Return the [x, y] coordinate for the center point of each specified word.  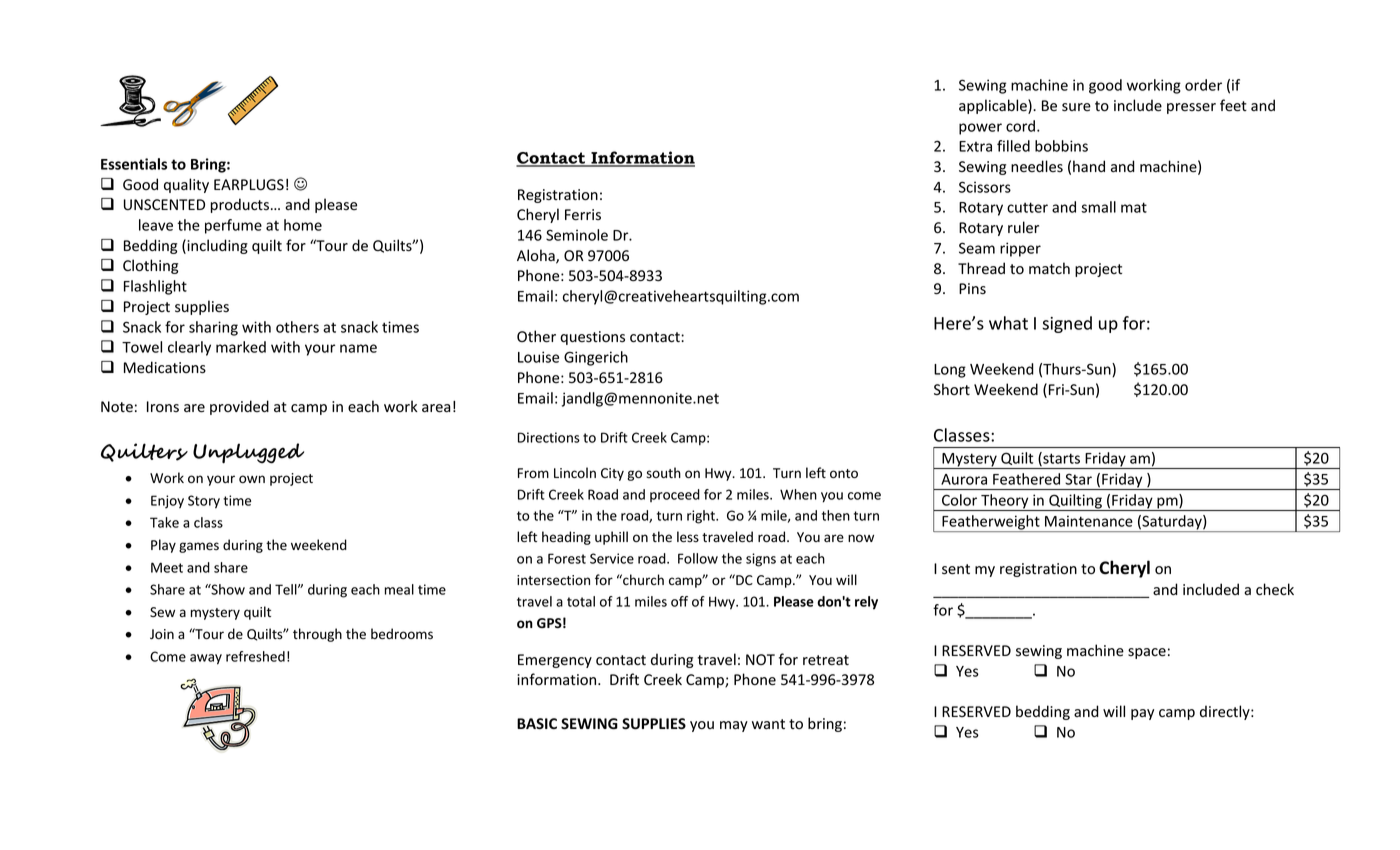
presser [1191, 108]
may [734, 726]
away [206, 659]
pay [1142, 714]
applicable [994, 106]
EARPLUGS [249, 184]
